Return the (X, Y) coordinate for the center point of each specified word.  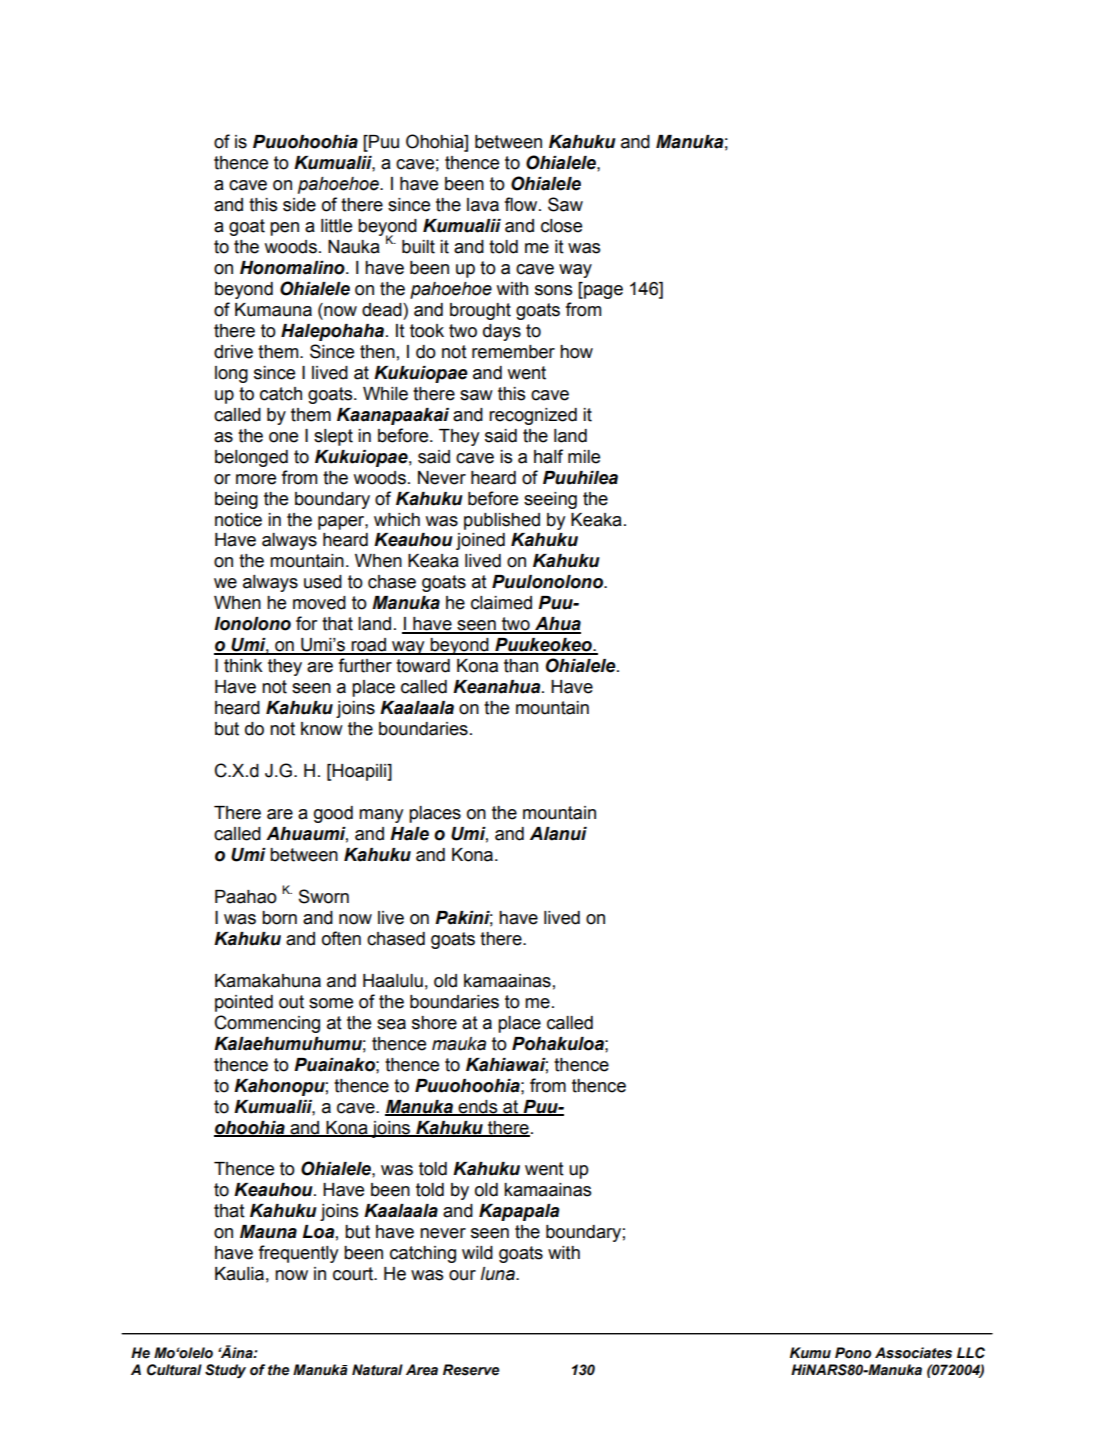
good (333, 814)
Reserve (471, 1370)
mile (584, 457)
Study (225, 1371)
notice (238, 520)
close (561, 226)
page (602, 292)
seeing (550, 500)
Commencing (267, 1024)
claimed (501, 603)
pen (284, 229)
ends (478, 1107)
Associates (913, 1353)
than (521, 666)
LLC (971, 1353)
